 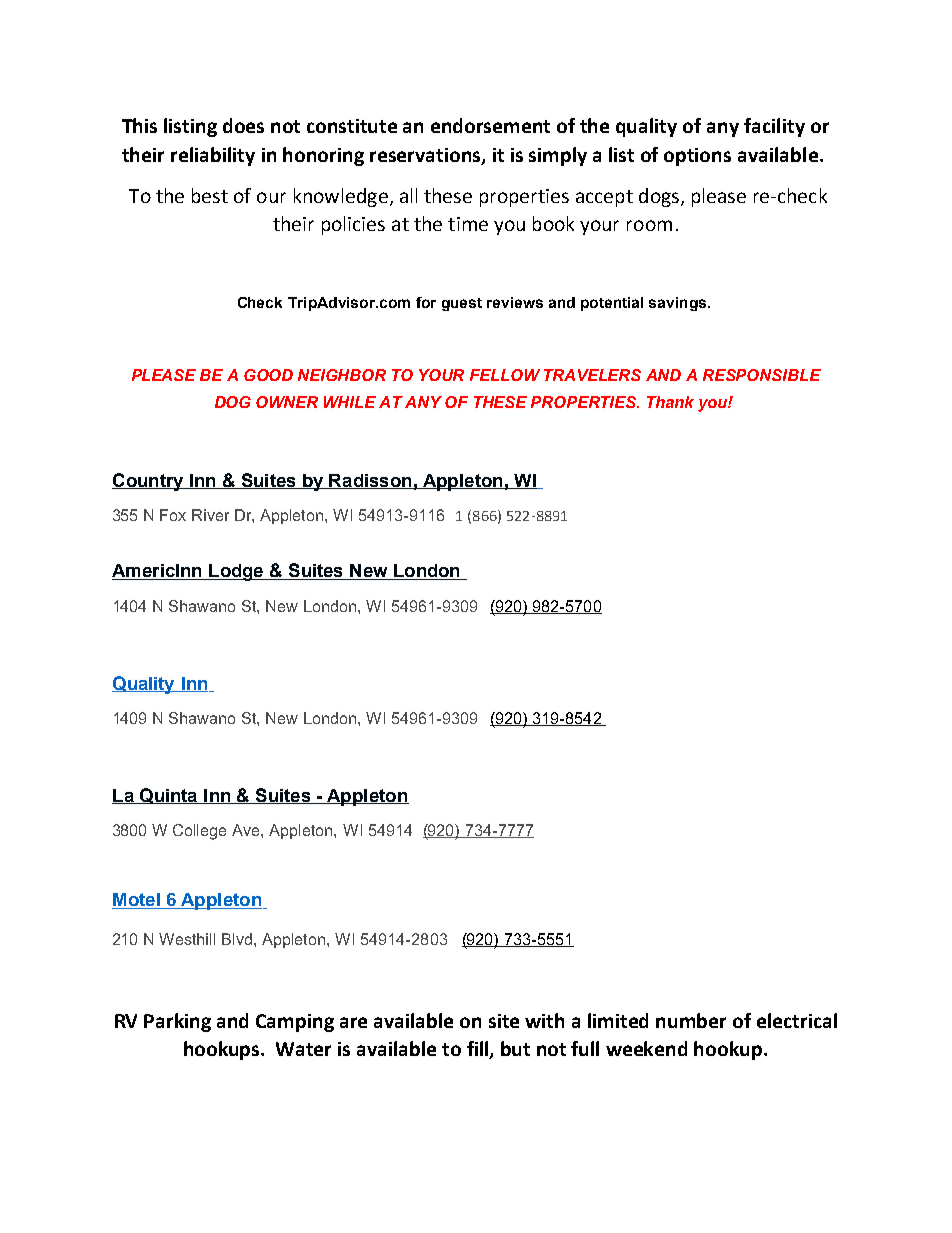 I want to click on Parking, so click(x=177, y=1022).
